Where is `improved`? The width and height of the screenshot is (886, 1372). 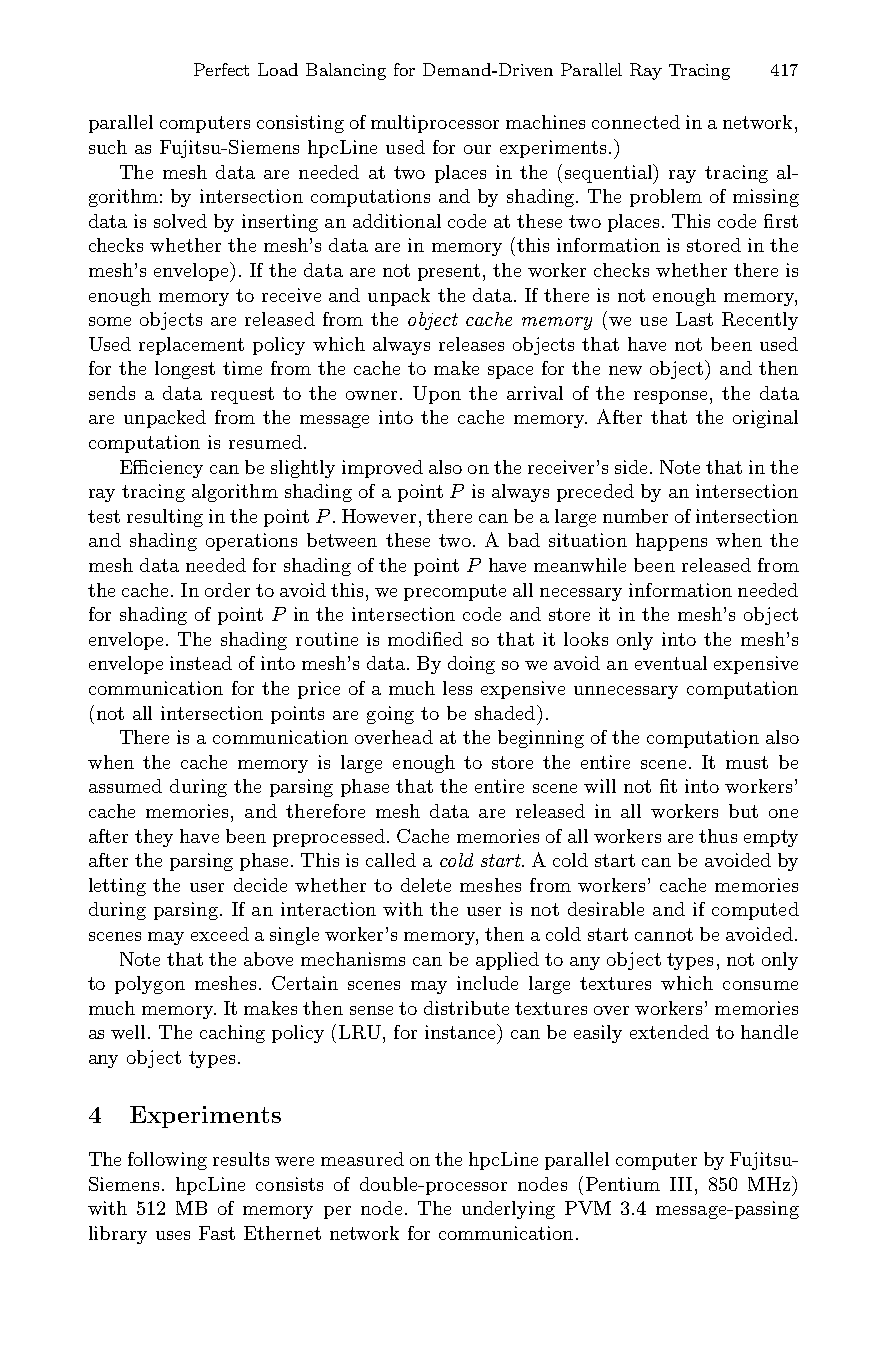 improved is located at coordinates (382, 469).
